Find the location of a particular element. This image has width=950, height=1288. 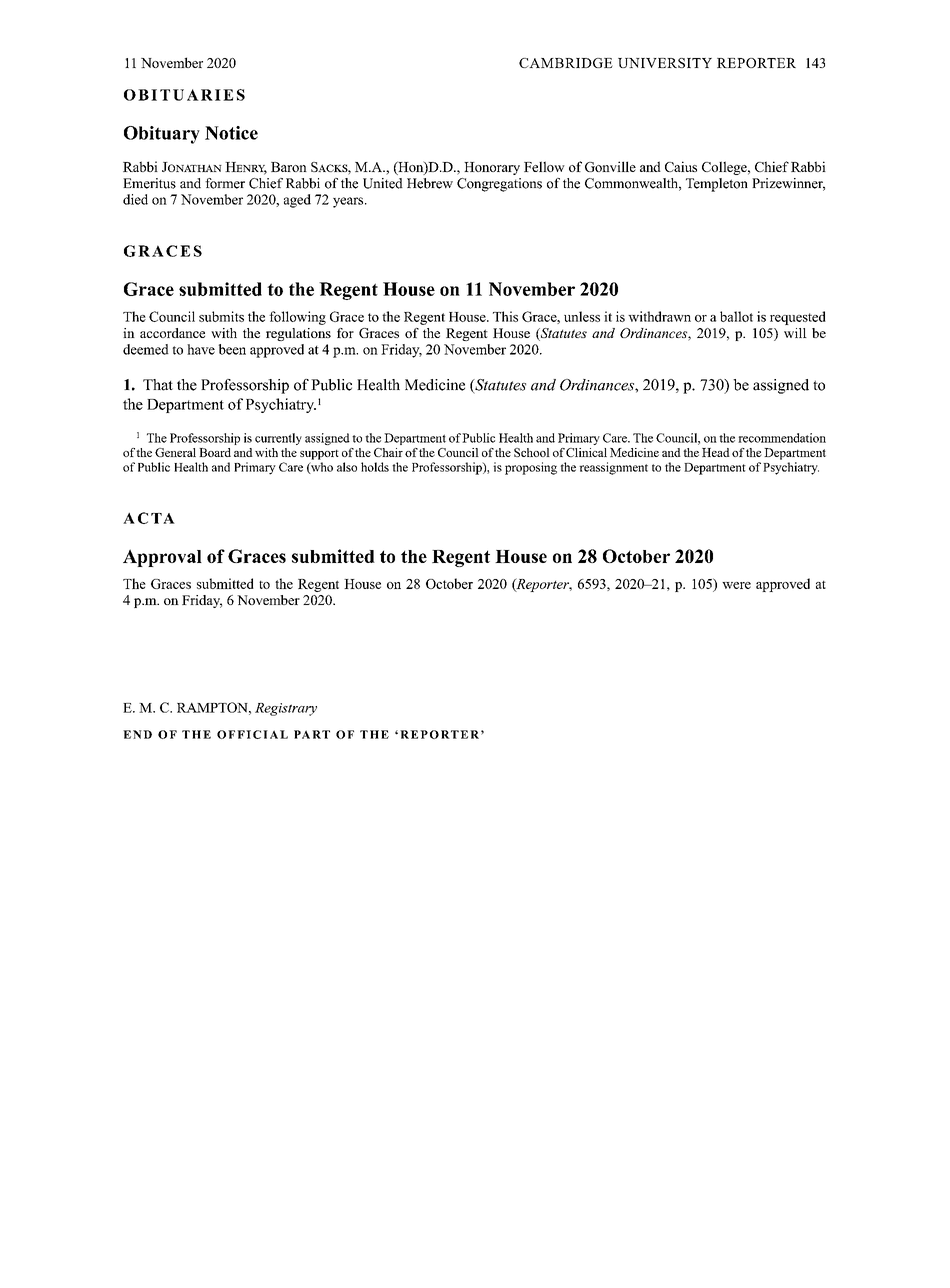

ballot is located at coordinates (736, 316).
